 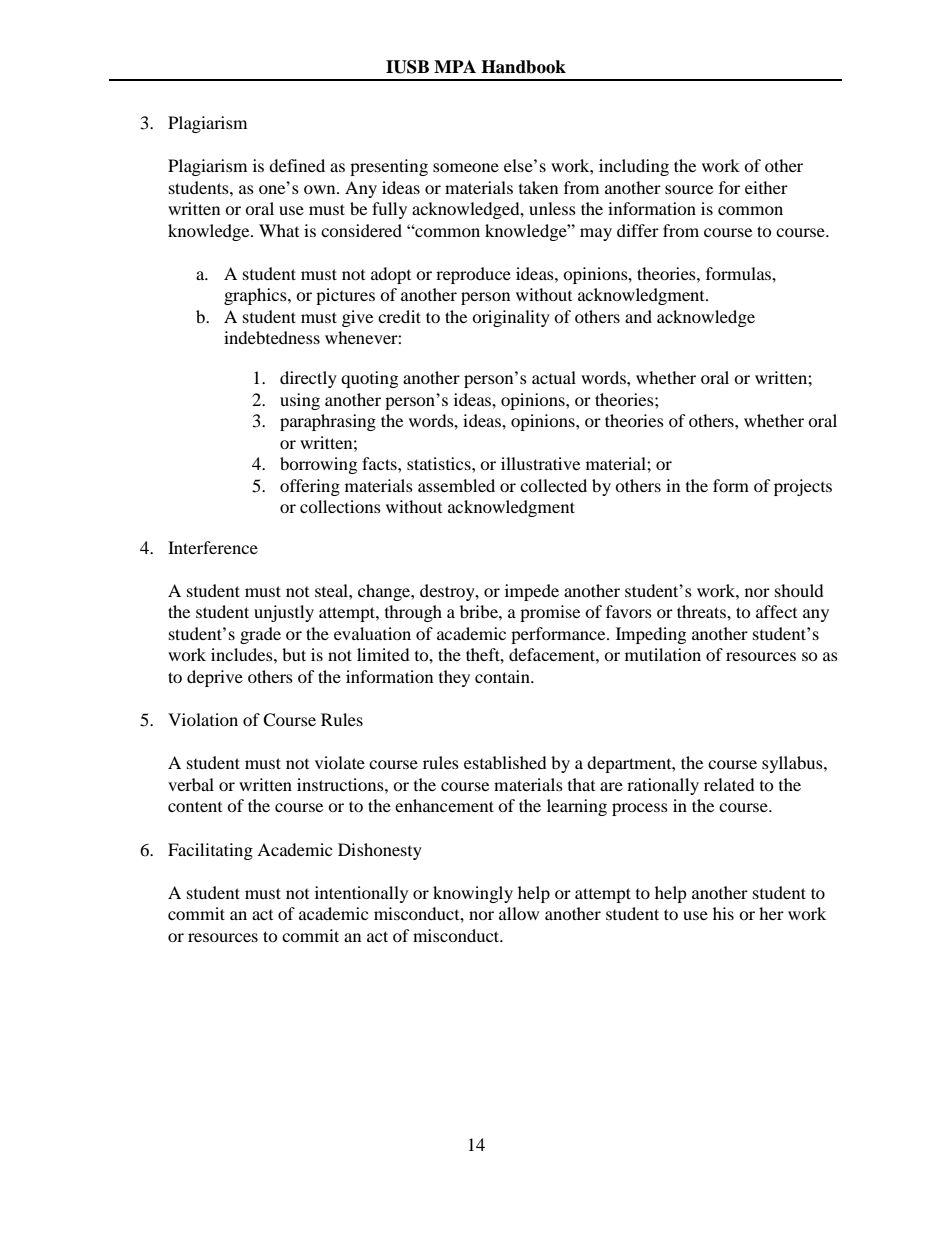 What do you see at coordinates (702, 611) in the image?
I see `threats` at bounding box center [702, 611].
